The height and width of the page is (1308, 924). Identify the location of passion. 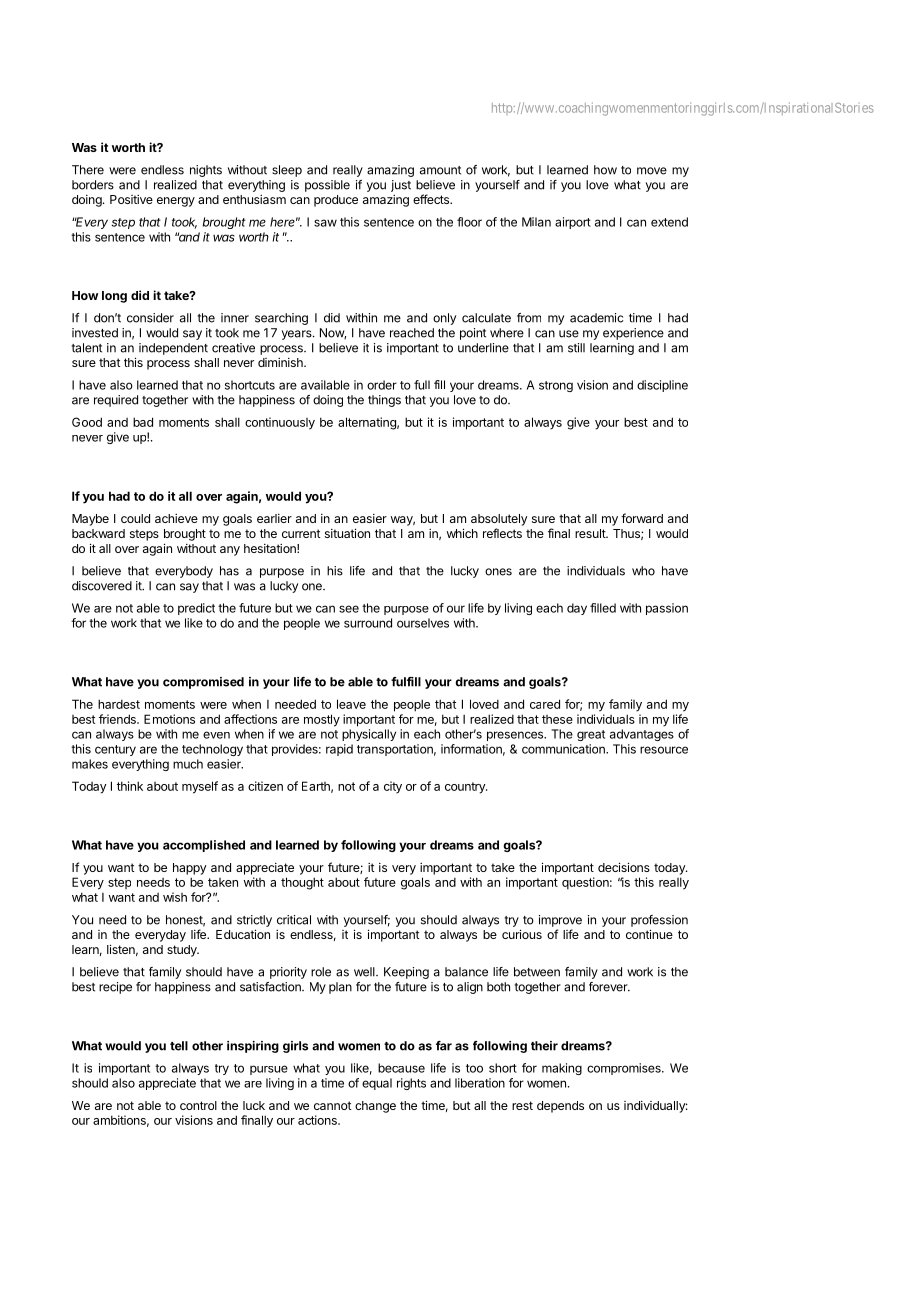
(667, 609).
